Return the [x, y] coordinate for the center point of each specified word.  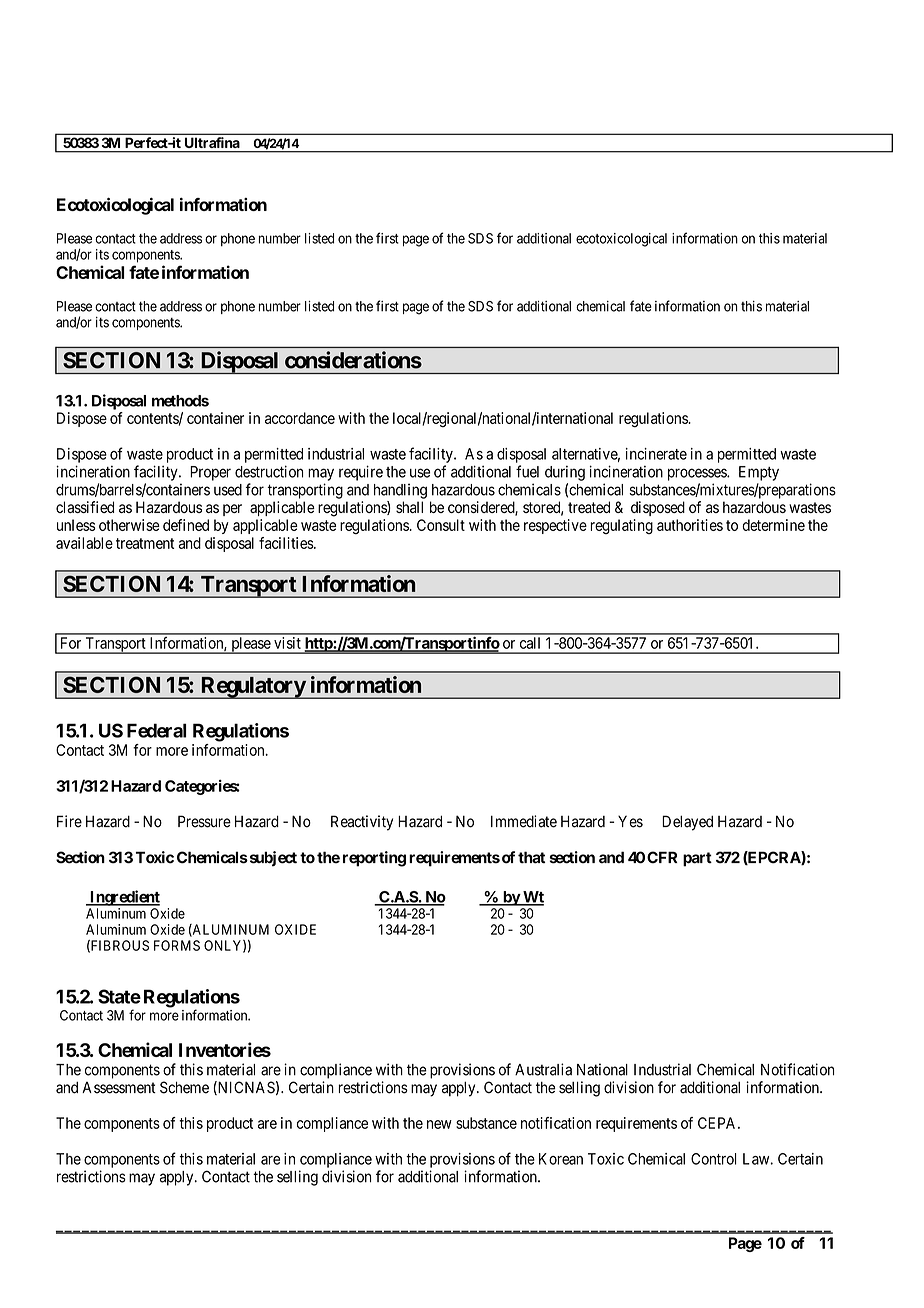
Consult [441, 525]
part [697, 859]
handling [400, 491]
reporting [374, 859]
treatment [145, 543]
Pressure [204, 821]
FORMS [177, 945]
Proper [210, 473]
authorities [690, 525]
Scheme [184, 1087]
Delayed [687, 823]
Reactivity [362, 823]
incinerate [656, 454]
